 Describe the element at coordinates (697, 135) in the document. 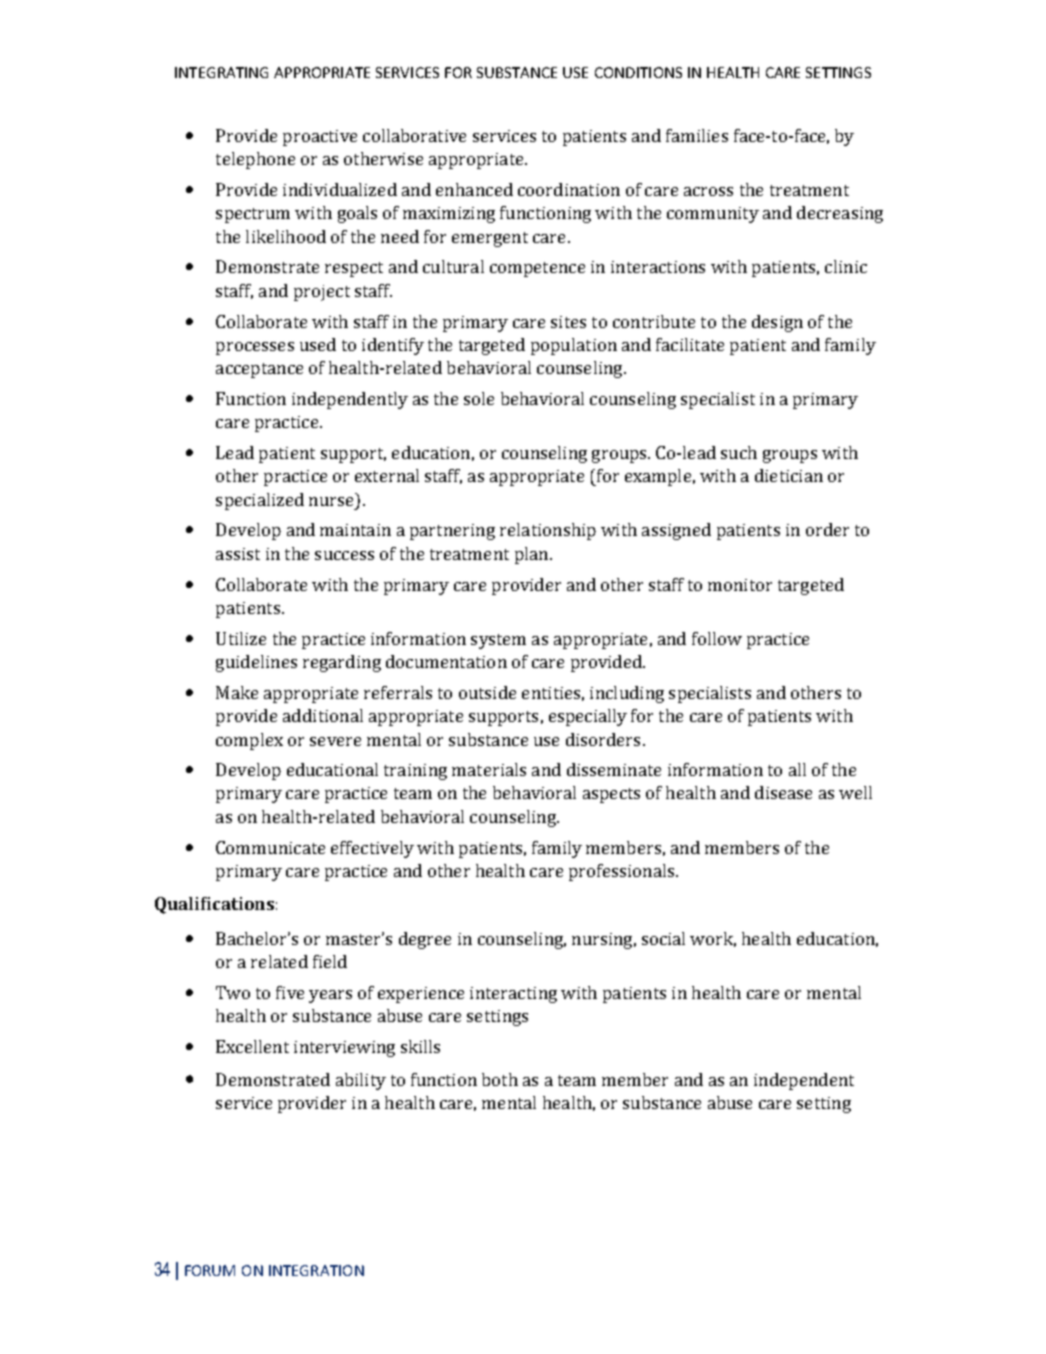

I see `families` at that location.
